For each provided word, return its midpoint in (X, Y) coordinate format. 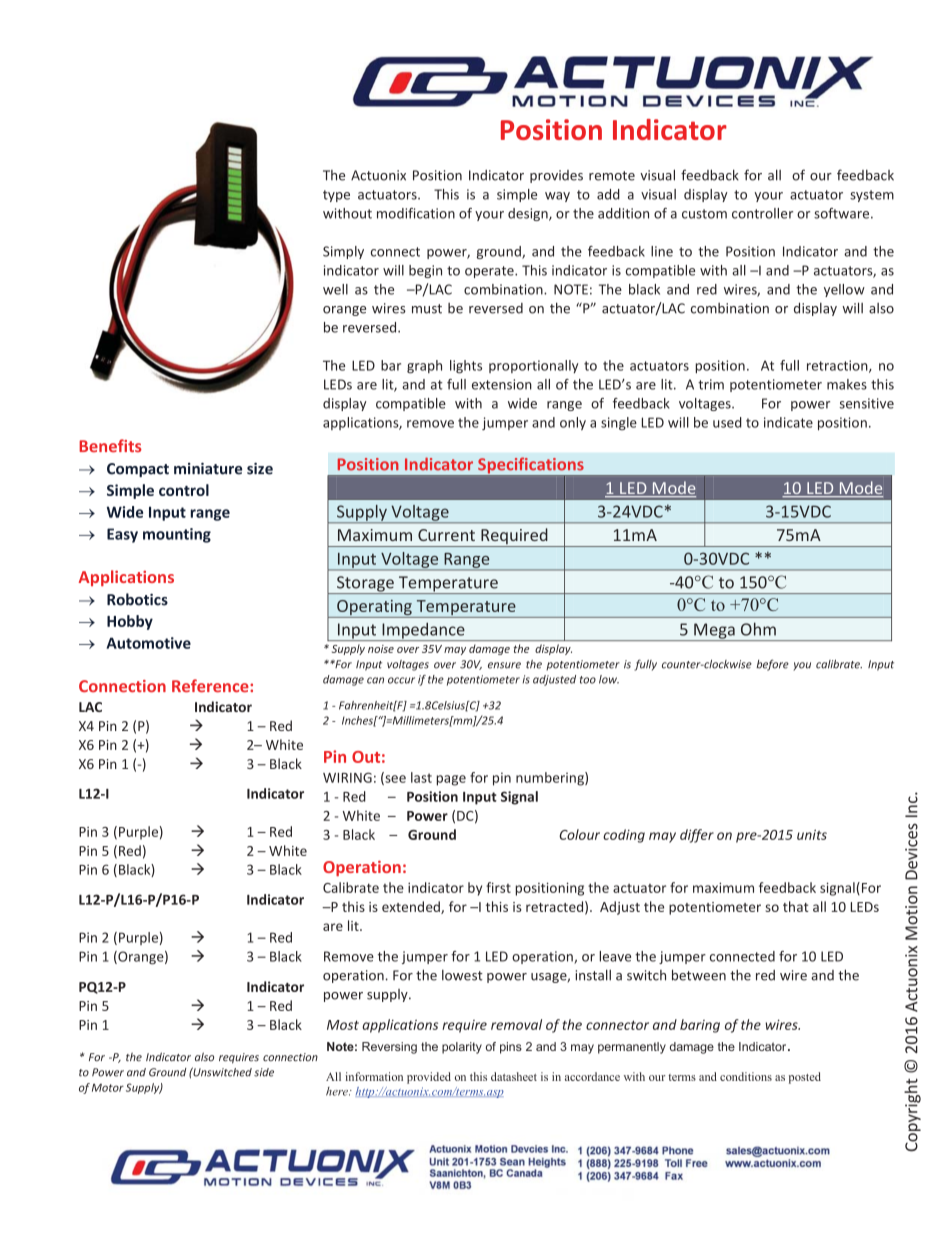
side (264, 1072)
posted (805, 1078)
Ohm (758, 629)
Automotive (148, 643)
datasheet (514, 1076)
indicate (788, 422)
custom (704, 214)
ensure (504, 665)
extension (502, 384)
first (498, 887)
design (529, 214)
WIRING (347, 777)
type (336, 196)
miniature (208, 468)
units (812, 834)
